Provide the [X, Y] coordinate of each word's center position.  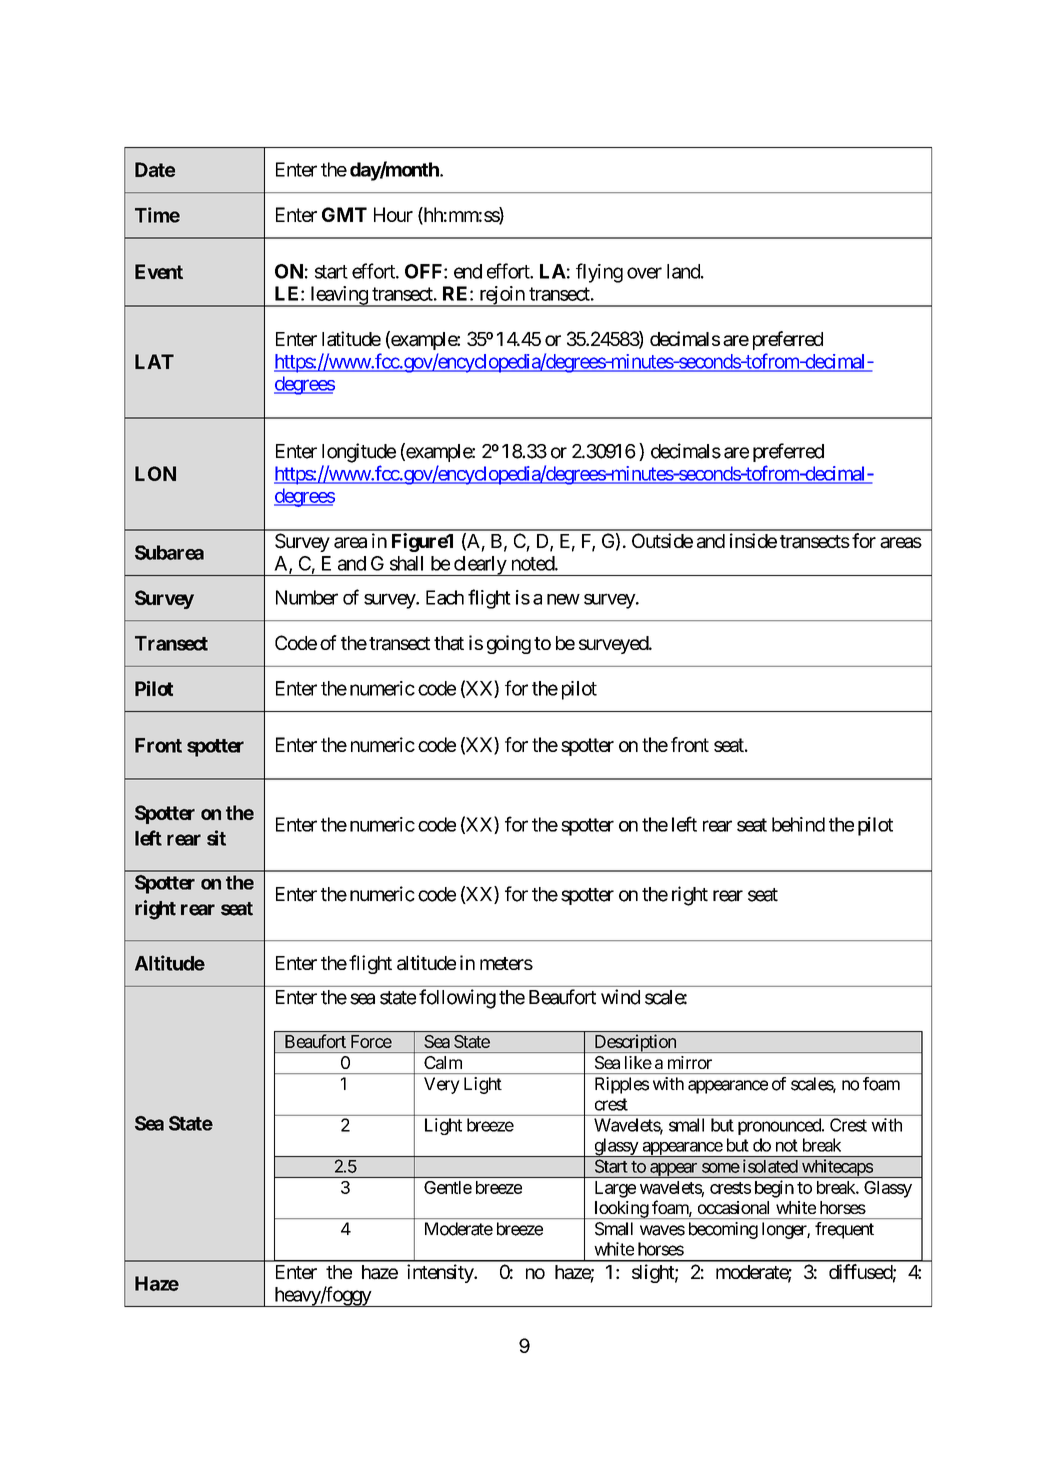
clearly [479, 566]
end [468, 271]
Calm [443, 1062]
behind [798, 824]
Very [442, 1085]
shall [406, 563]
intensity [441, 1273]
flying [599, 273]
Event [159, 271]
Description [635, 1043]
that [449, 643]
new [563, 599]
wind [620, 997]
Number [307, 597]
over [644, 273]
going [509, 644]
